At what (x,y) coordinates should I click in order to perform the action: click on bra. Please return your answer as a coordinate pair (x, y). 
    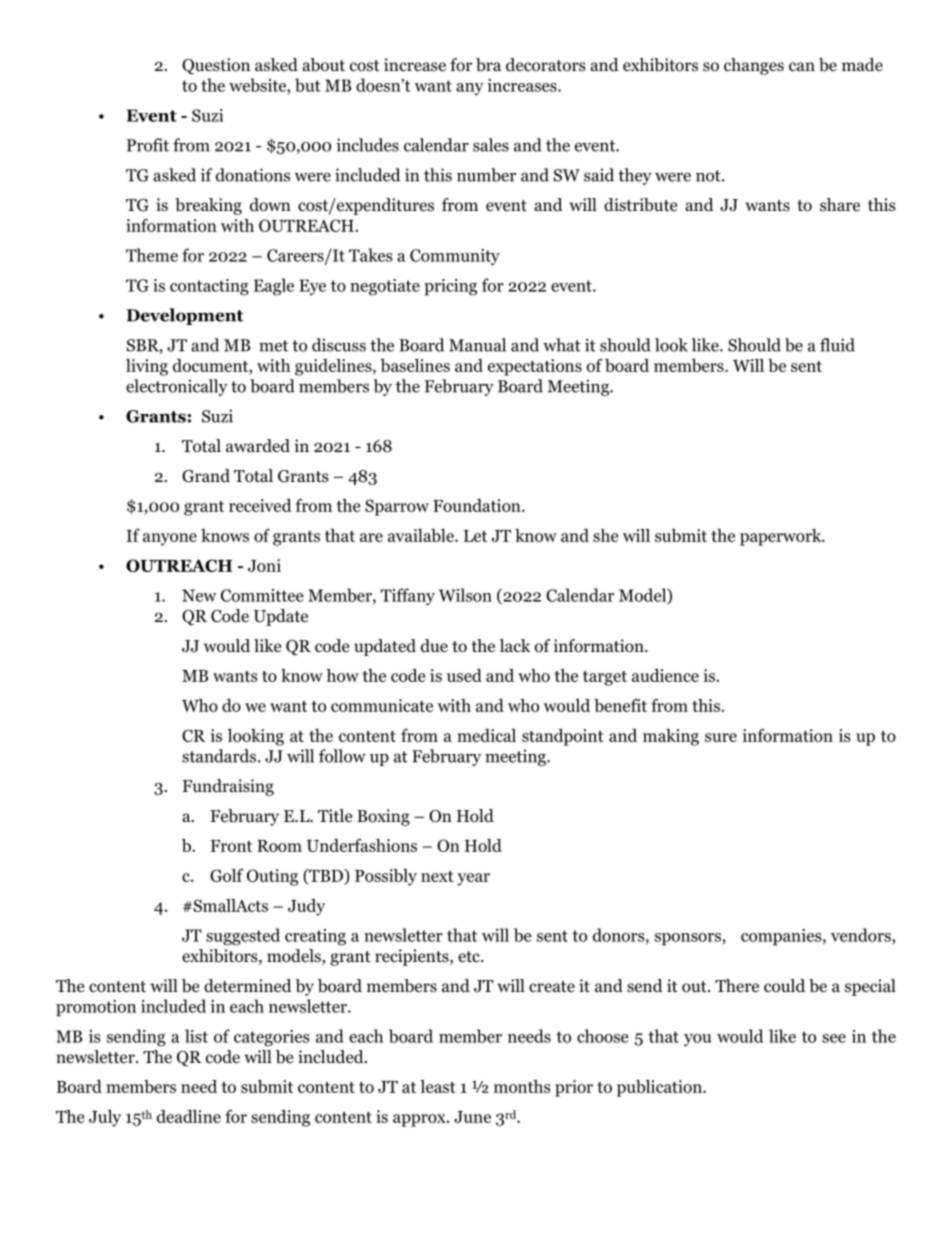
    Looking at the image, I should click on (488, 65).
